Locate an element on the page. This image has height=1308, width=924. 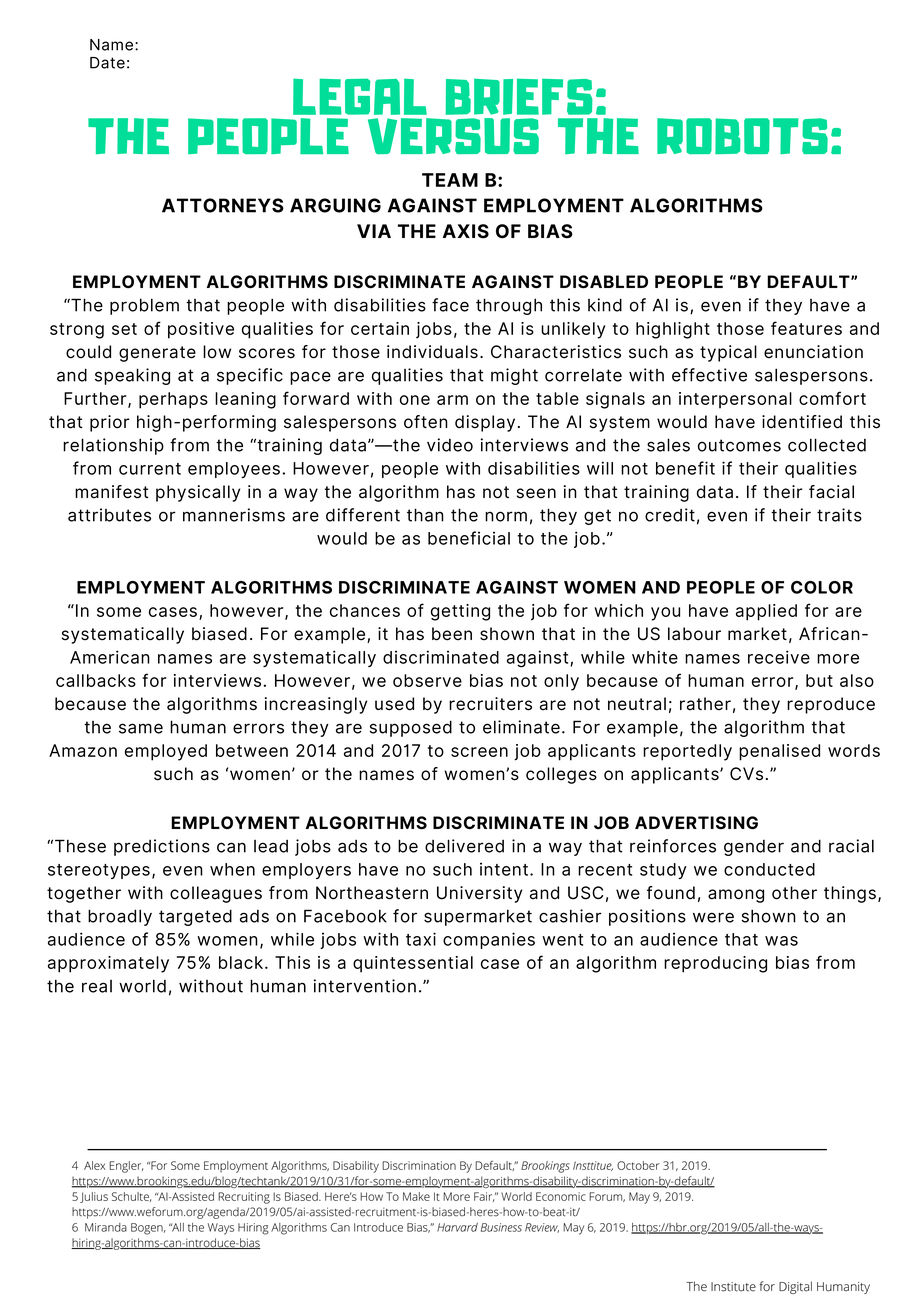
Date is located at coordinates (107, 63).
